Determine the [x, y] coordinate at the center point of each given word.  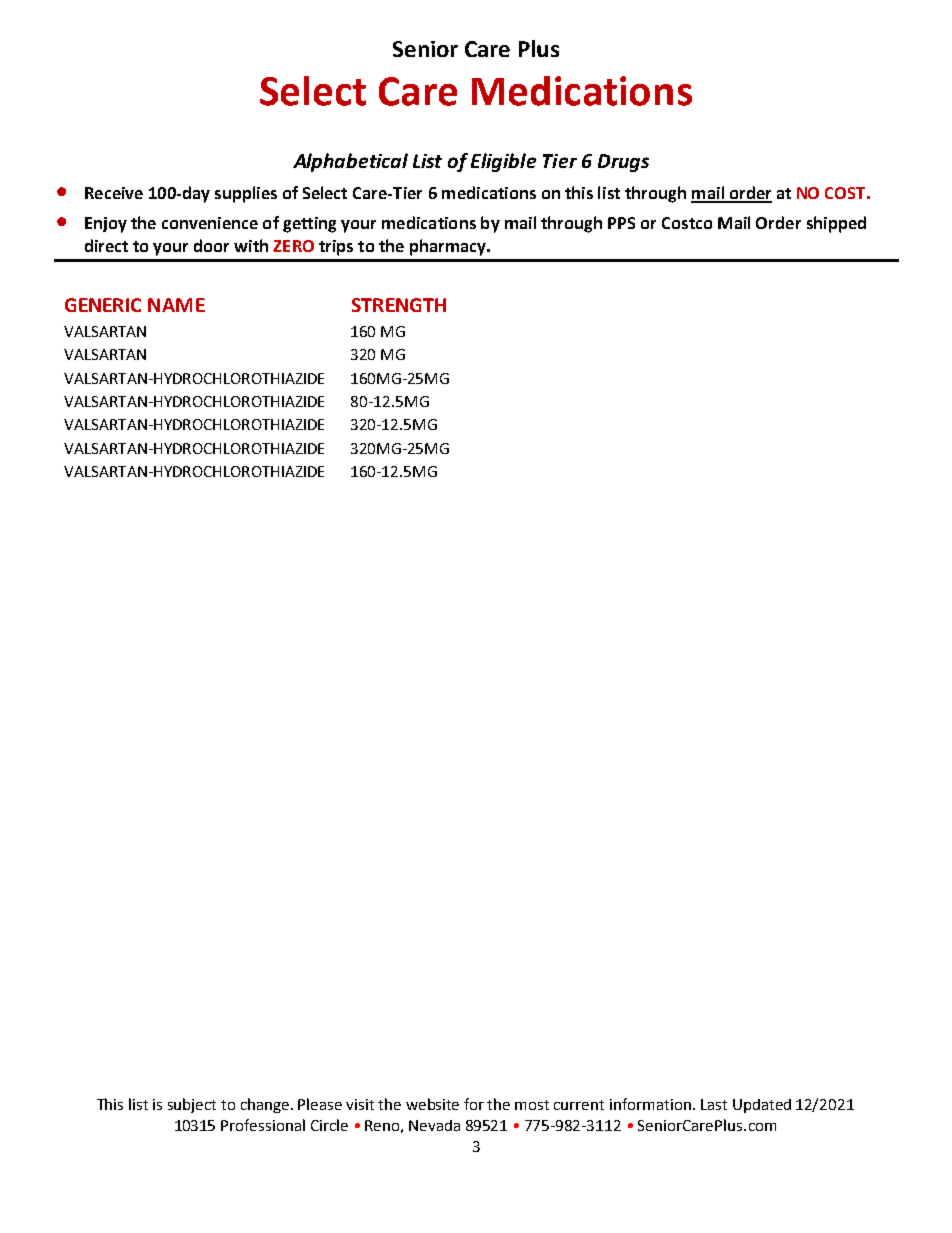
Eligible [503, 162]
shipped [836, 224]
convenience [210, 223]
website [432, 1104]
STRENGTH [399, 305]
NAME [176, 305]
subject [192, 1105]
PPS [621, 223]
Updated [762, 1106]
